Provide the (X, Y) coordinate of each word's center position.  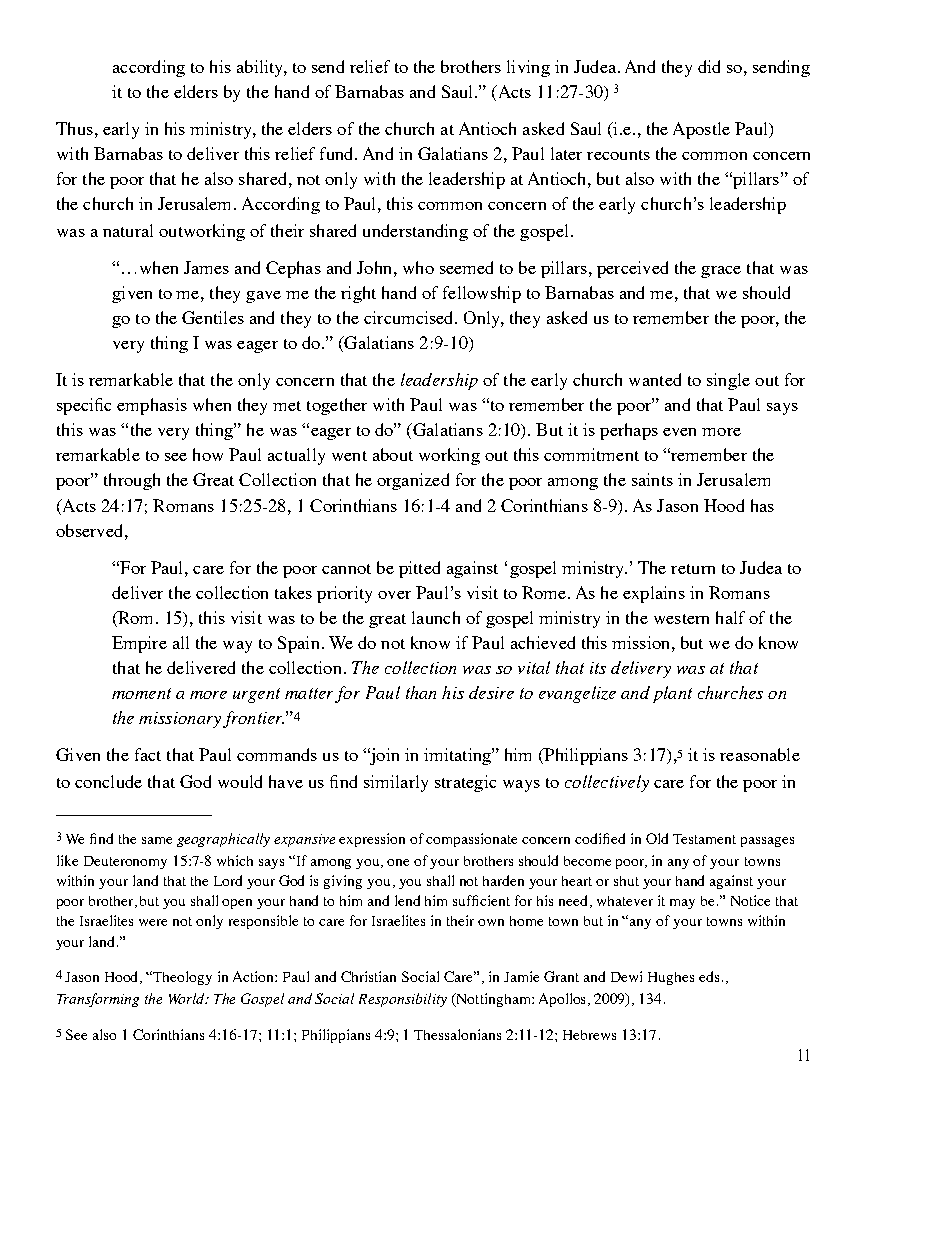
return (693, 569)
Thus (74, 128)
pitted (419, 569)
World (188, 998)
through (132, 481)
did (709, 66)
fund (338, 153)
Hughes (671, 978)
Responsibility (403, 1000)
